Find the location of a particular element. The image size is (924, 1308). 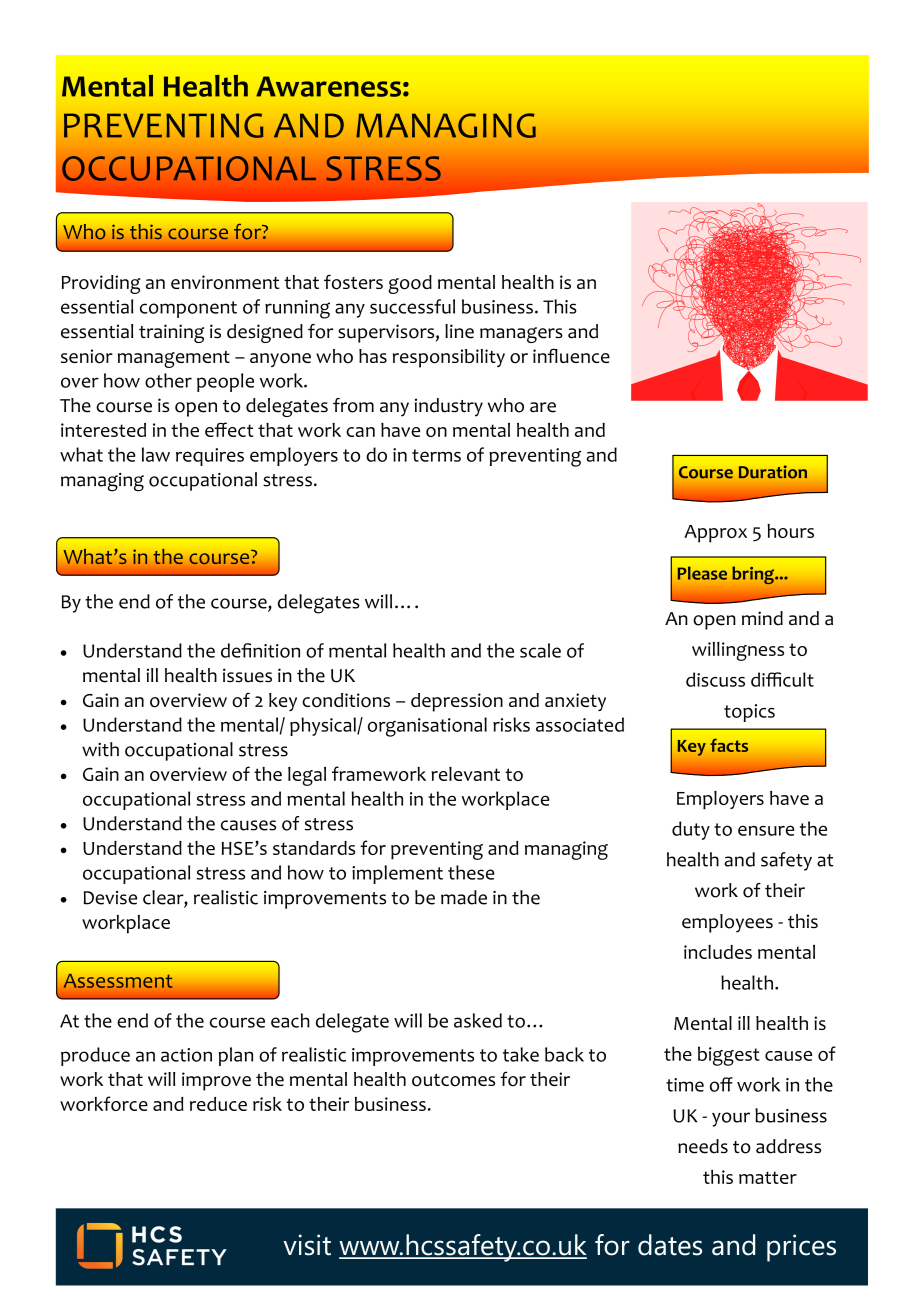

made is located at coordinates (464, 897).
